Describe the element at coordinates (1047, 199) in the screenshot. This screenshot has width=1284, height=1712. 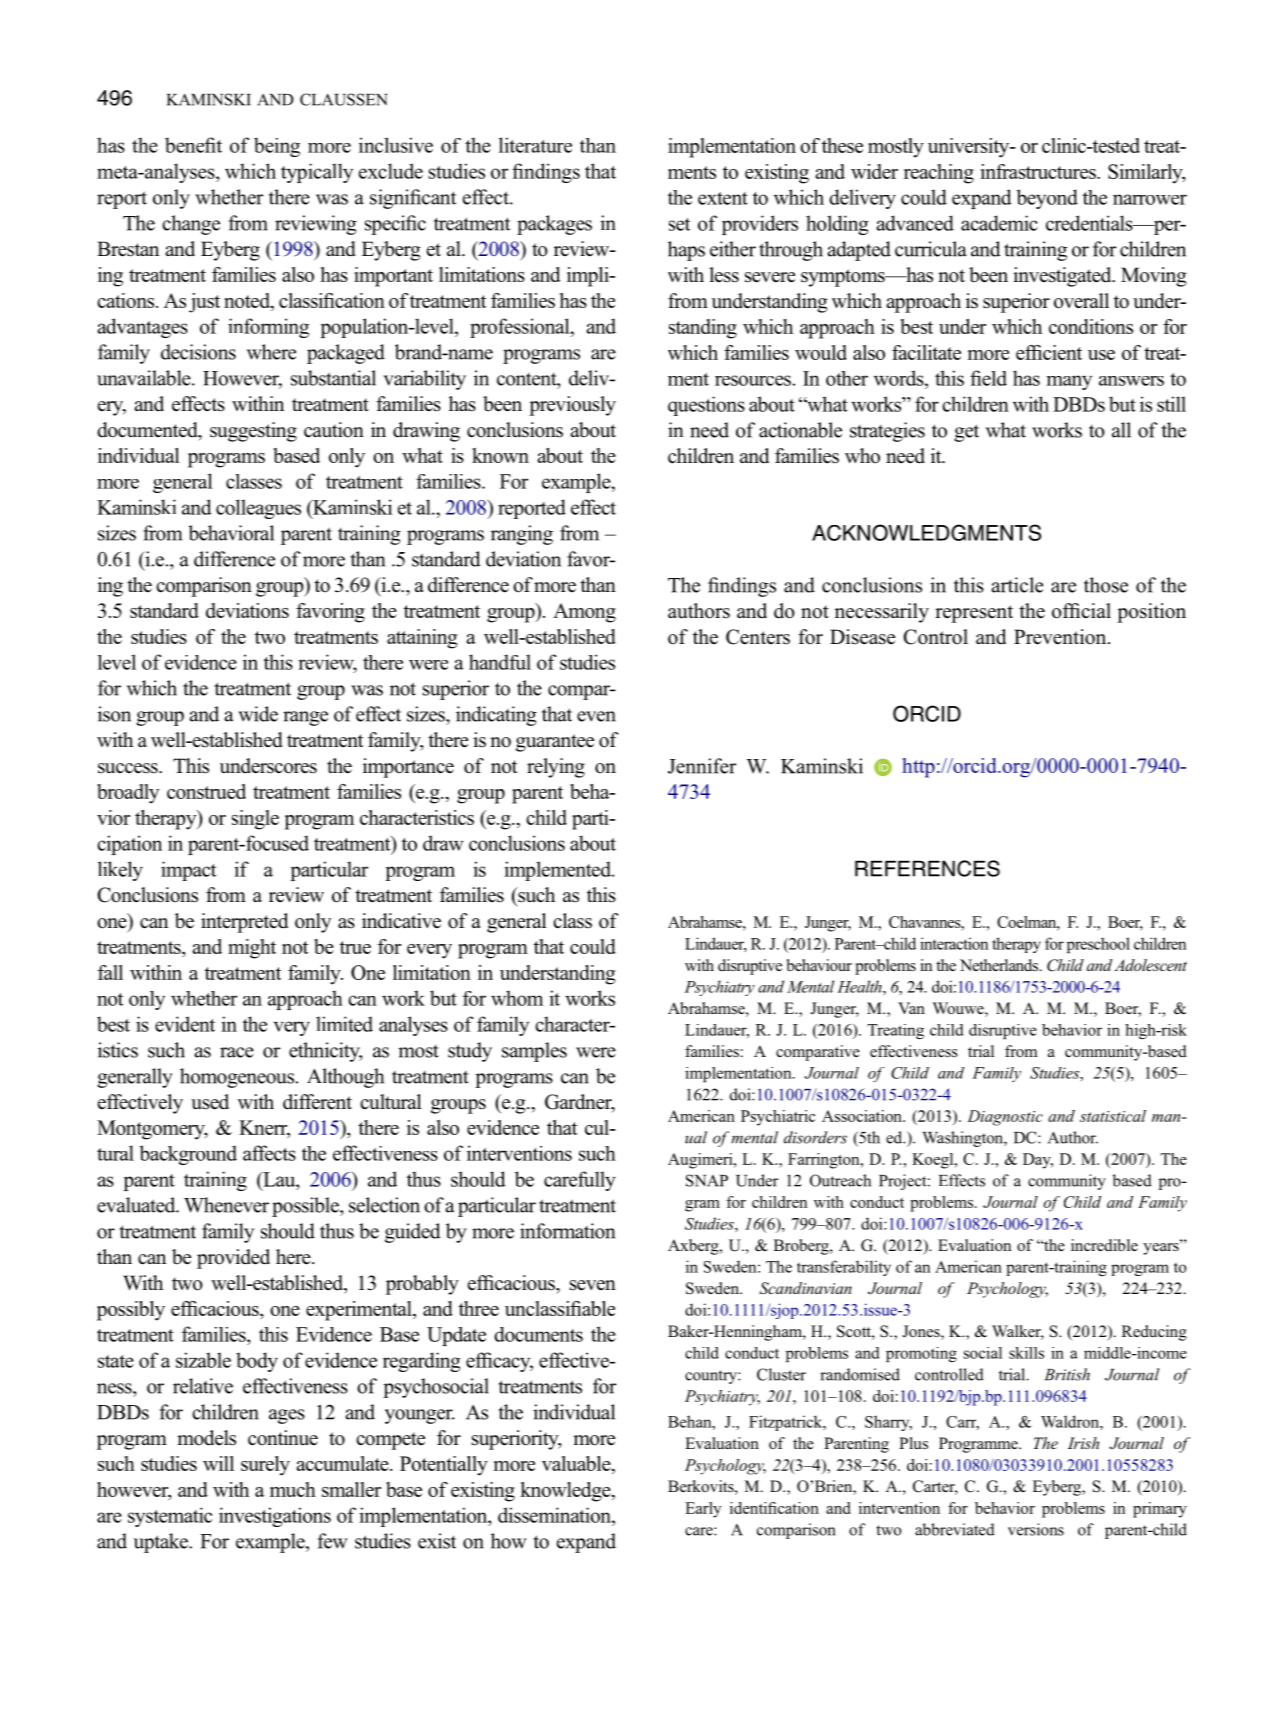
I see `beyond` at that location.
